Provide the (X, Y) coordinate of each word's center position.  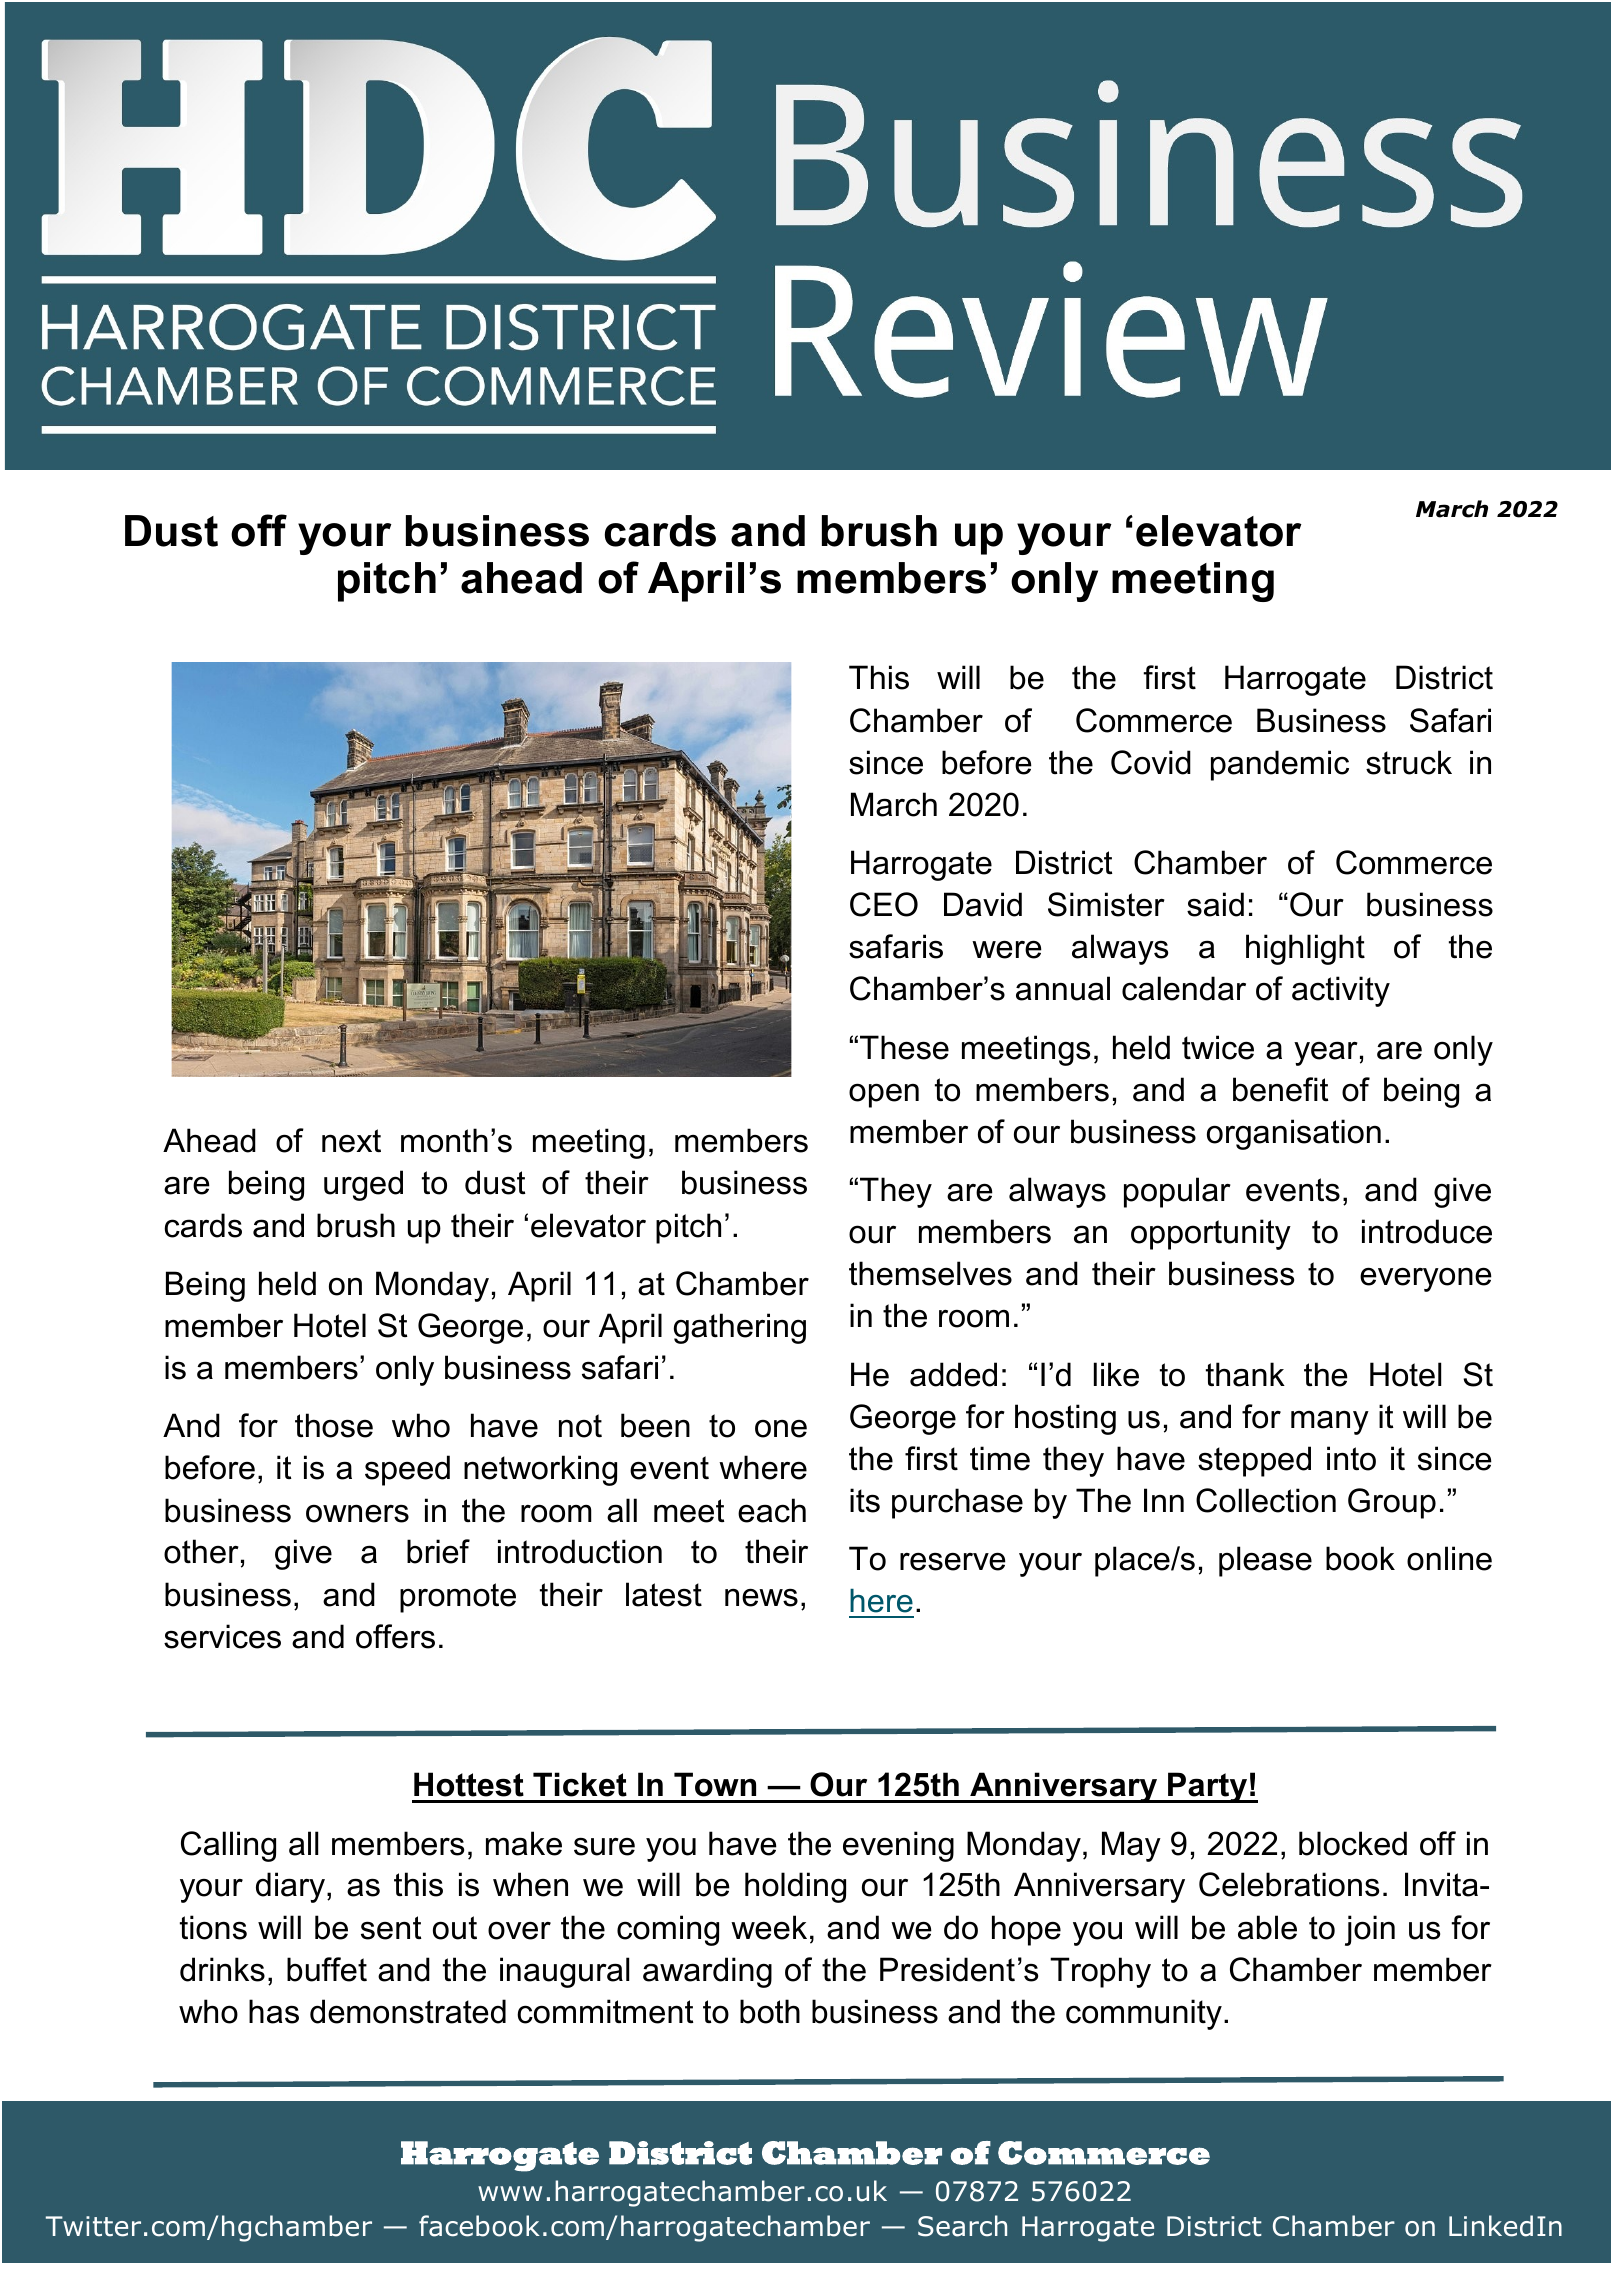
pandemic (1280, 765)
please (1265, 1561)
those (334, 1425)
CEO (884, 904)
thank (1245, 1374)
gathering (740, 1328)
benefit (1281, 1089)
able (1267, 1927)
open (884, 1095)
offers (395, 1636)
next (351, 1141)
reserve (953, 1561)
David (983, 904)
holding (795, 1887)
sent (391, 1928)
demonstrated (408, 2011)
